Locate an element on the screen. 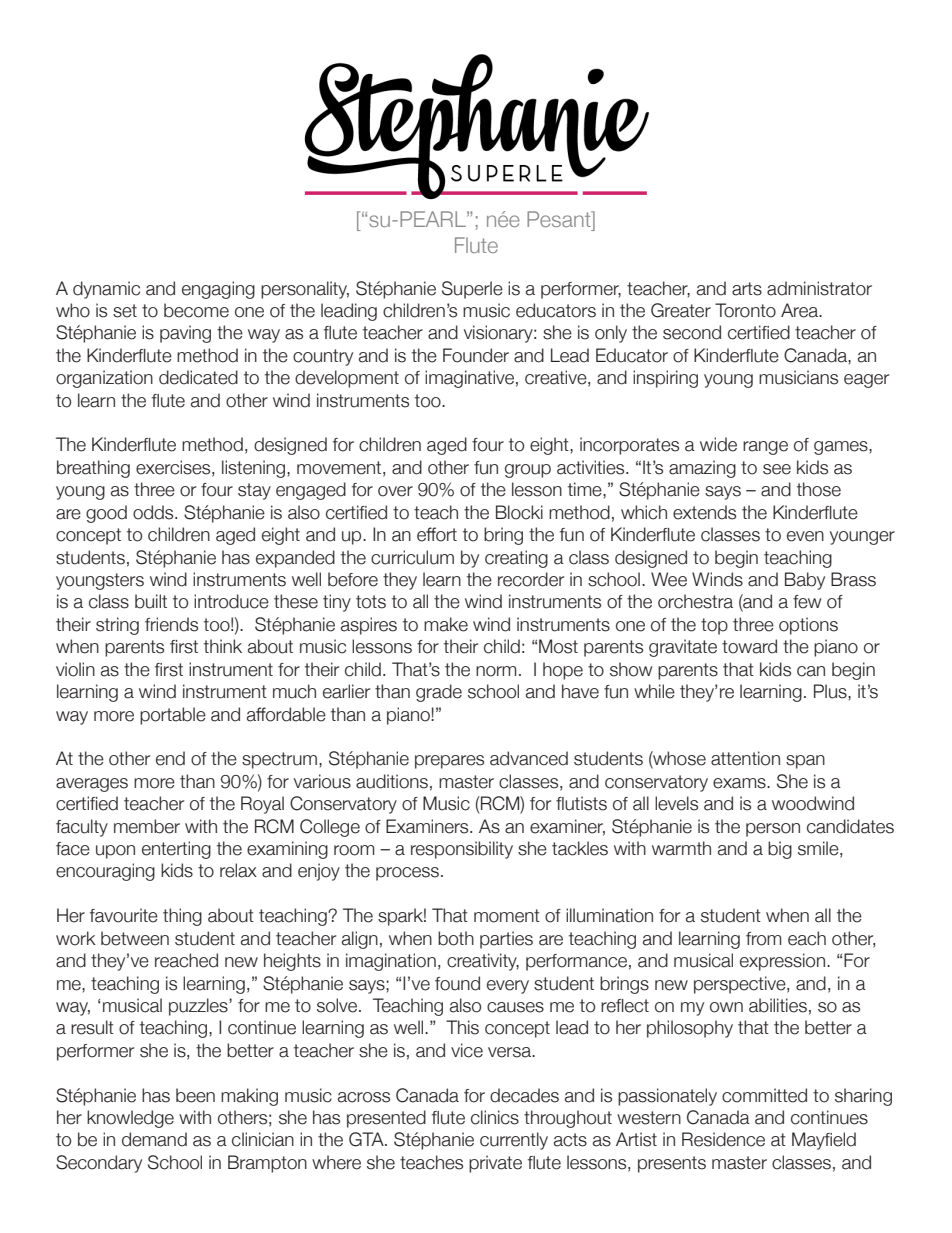 Image resolution: width=952 pixels, height=1233 pixels. make is located at coordinates (446, 624).
